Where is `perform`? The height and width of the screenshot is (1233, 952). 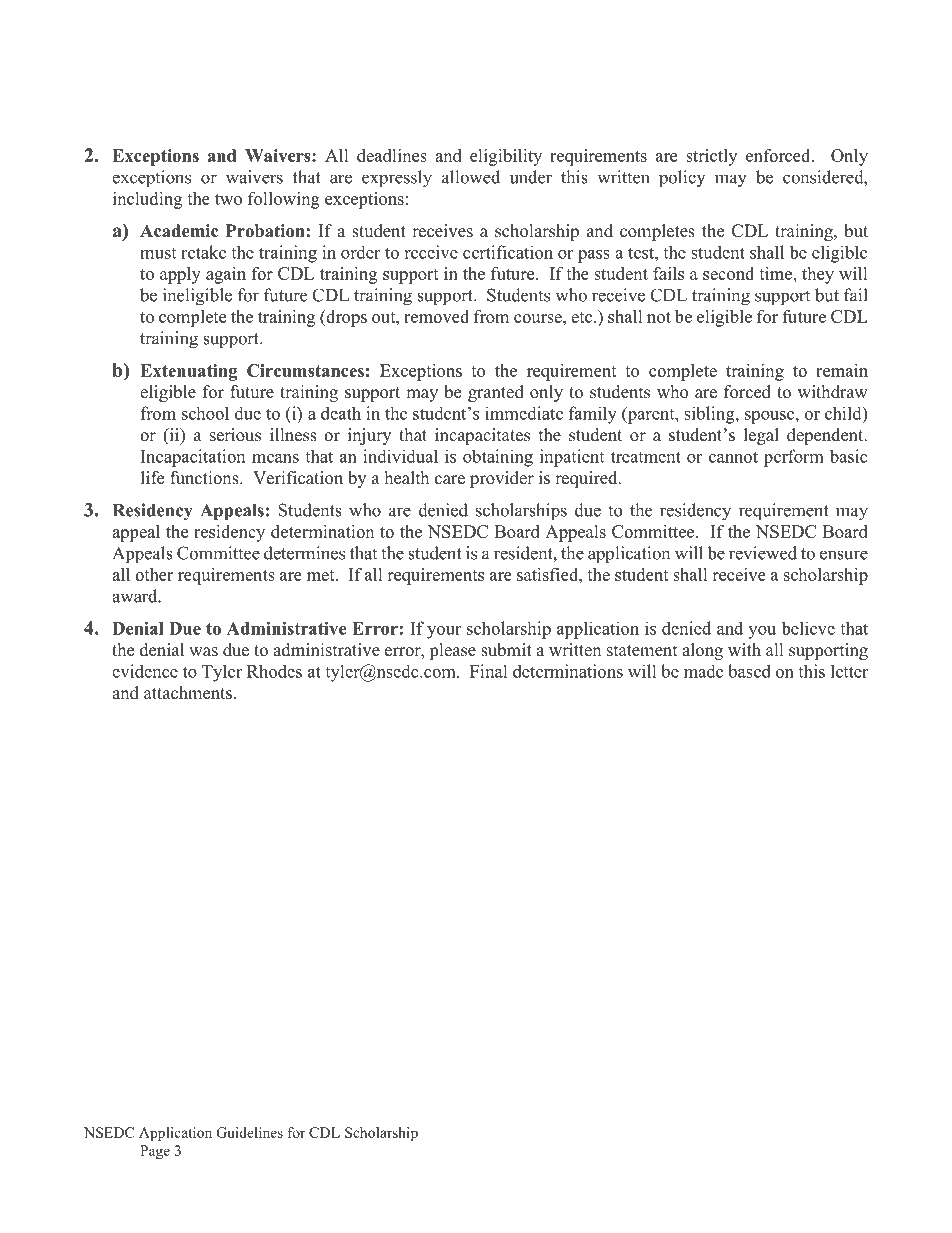
perform is located at coordinates (794, 458).
